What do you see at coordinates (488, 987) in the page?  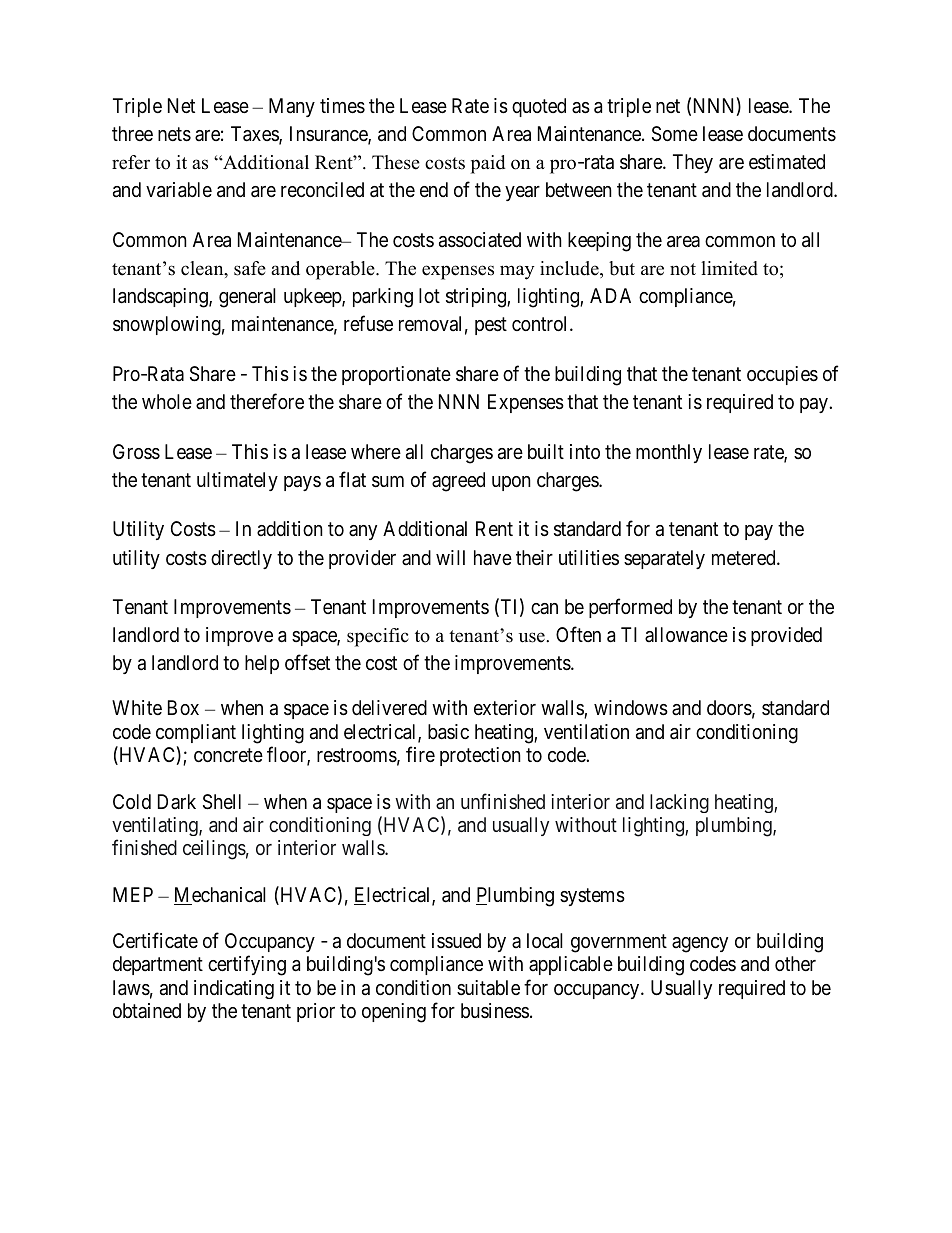 I see `suitable` at bounding box center [488, 987].
